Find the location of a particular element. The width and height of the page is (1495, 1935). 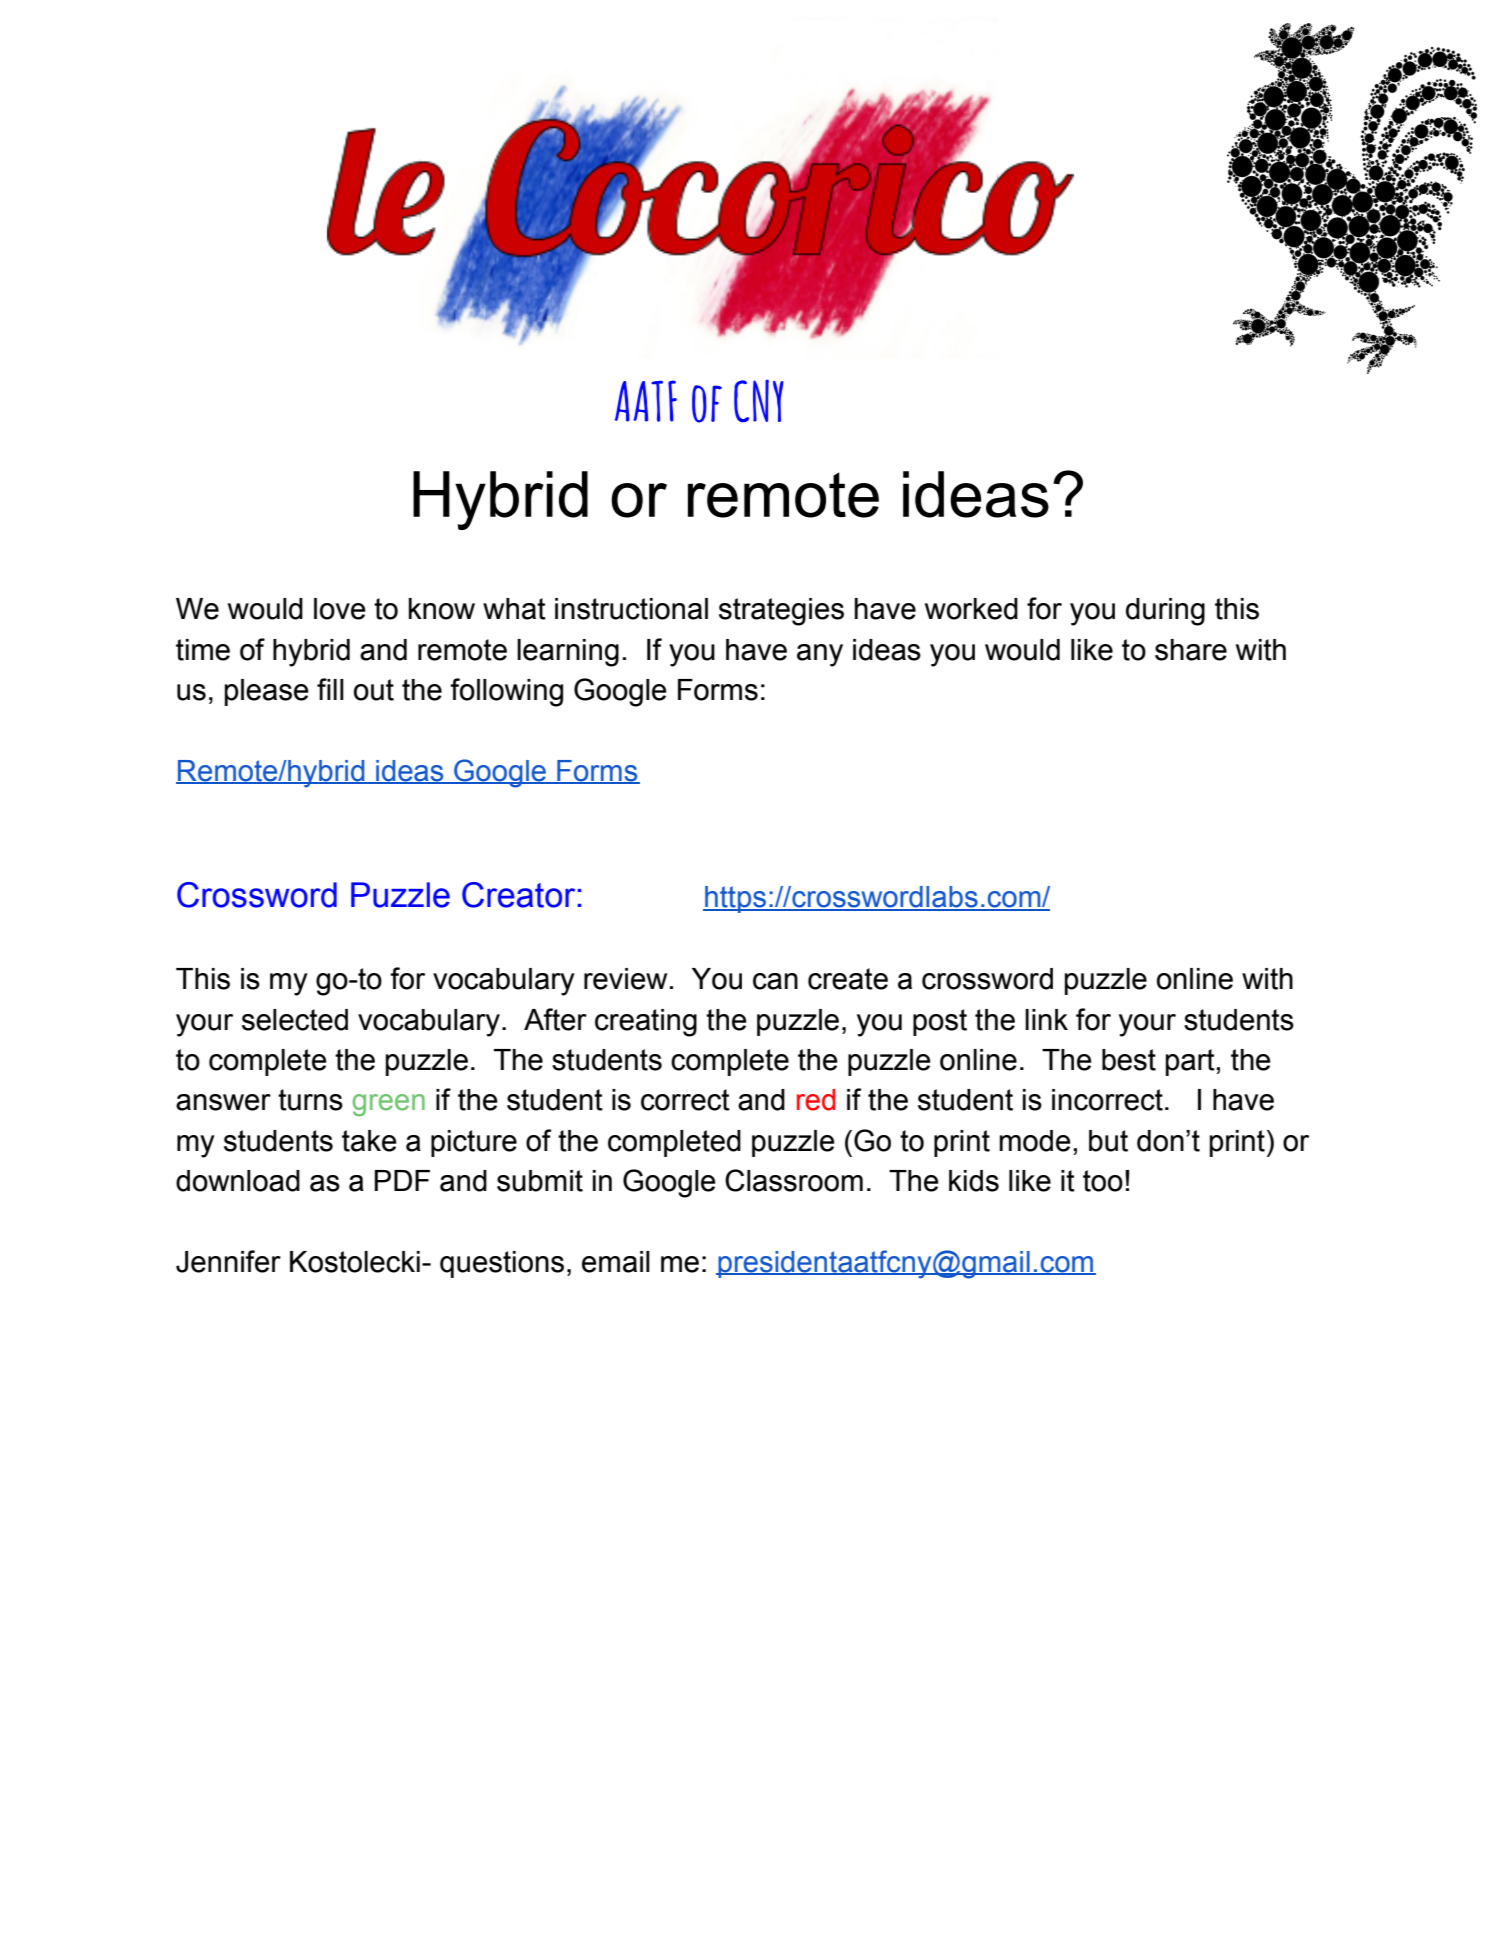

love is located at coordinates (340, 609).
